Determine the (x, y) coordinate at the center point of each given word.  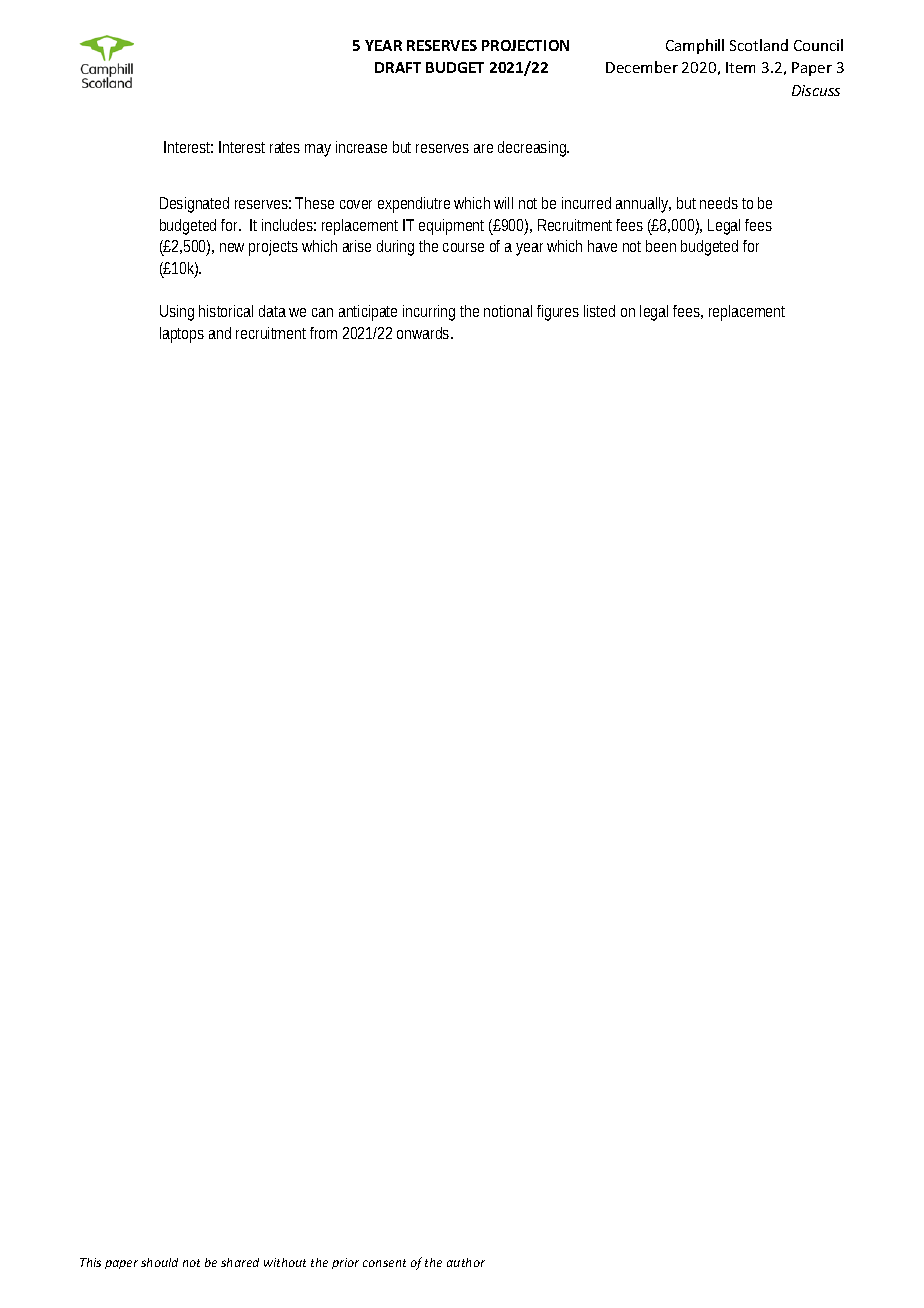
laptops (182, 335)
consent (384, 1263)
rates (285, 147)
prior (345, 1263)
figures (558, 313)
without (285, 1262)
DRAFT (398, 67)
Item (740, 67)
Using (177, 313)
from (323, 333)
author (466, 1262)
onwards (424, 333)
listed (599, 311)
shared (240, 1262)
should (159, 1262)
